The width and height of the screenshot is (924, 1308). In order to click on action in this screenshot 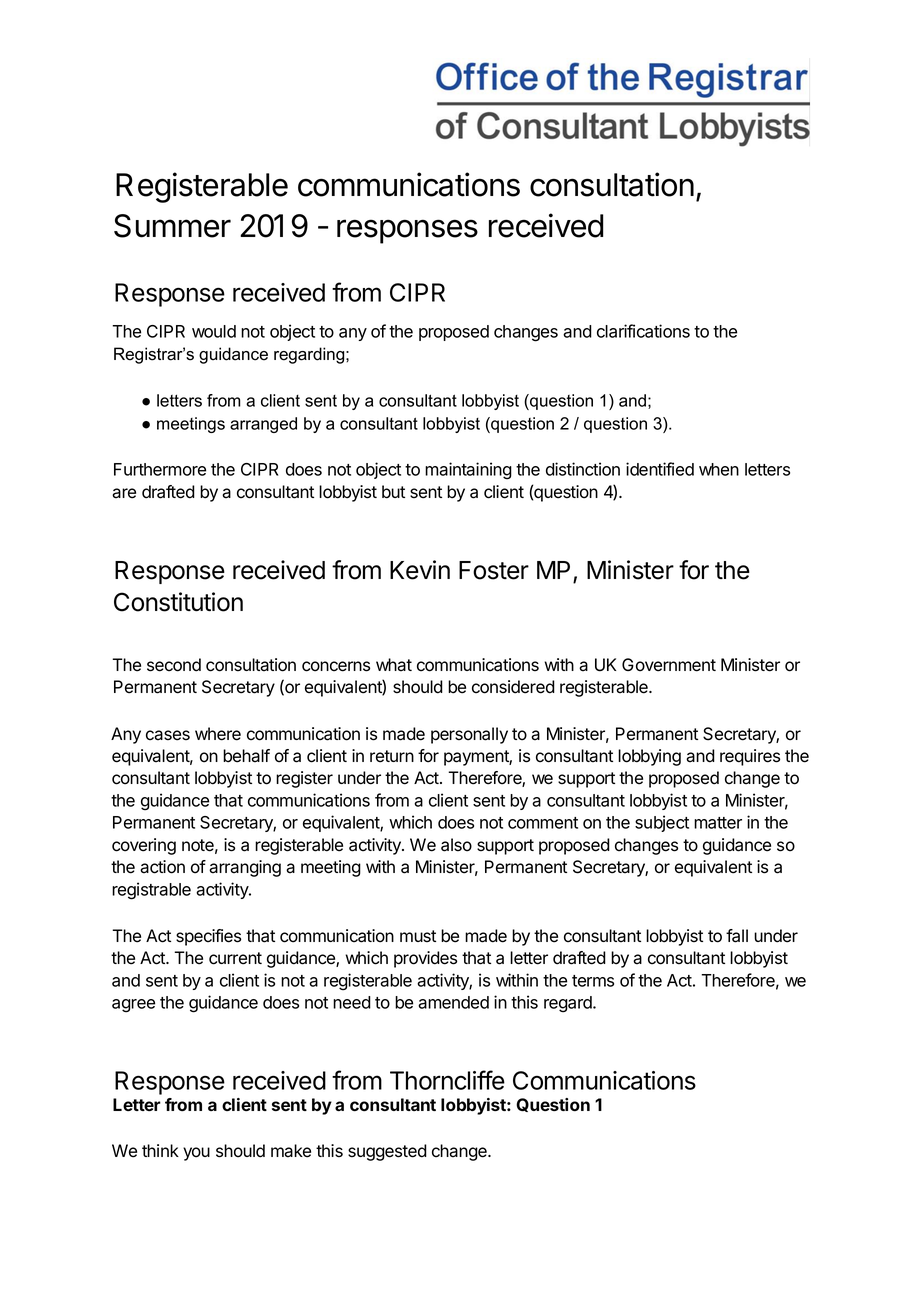, I will do `click(162, 867)`.
